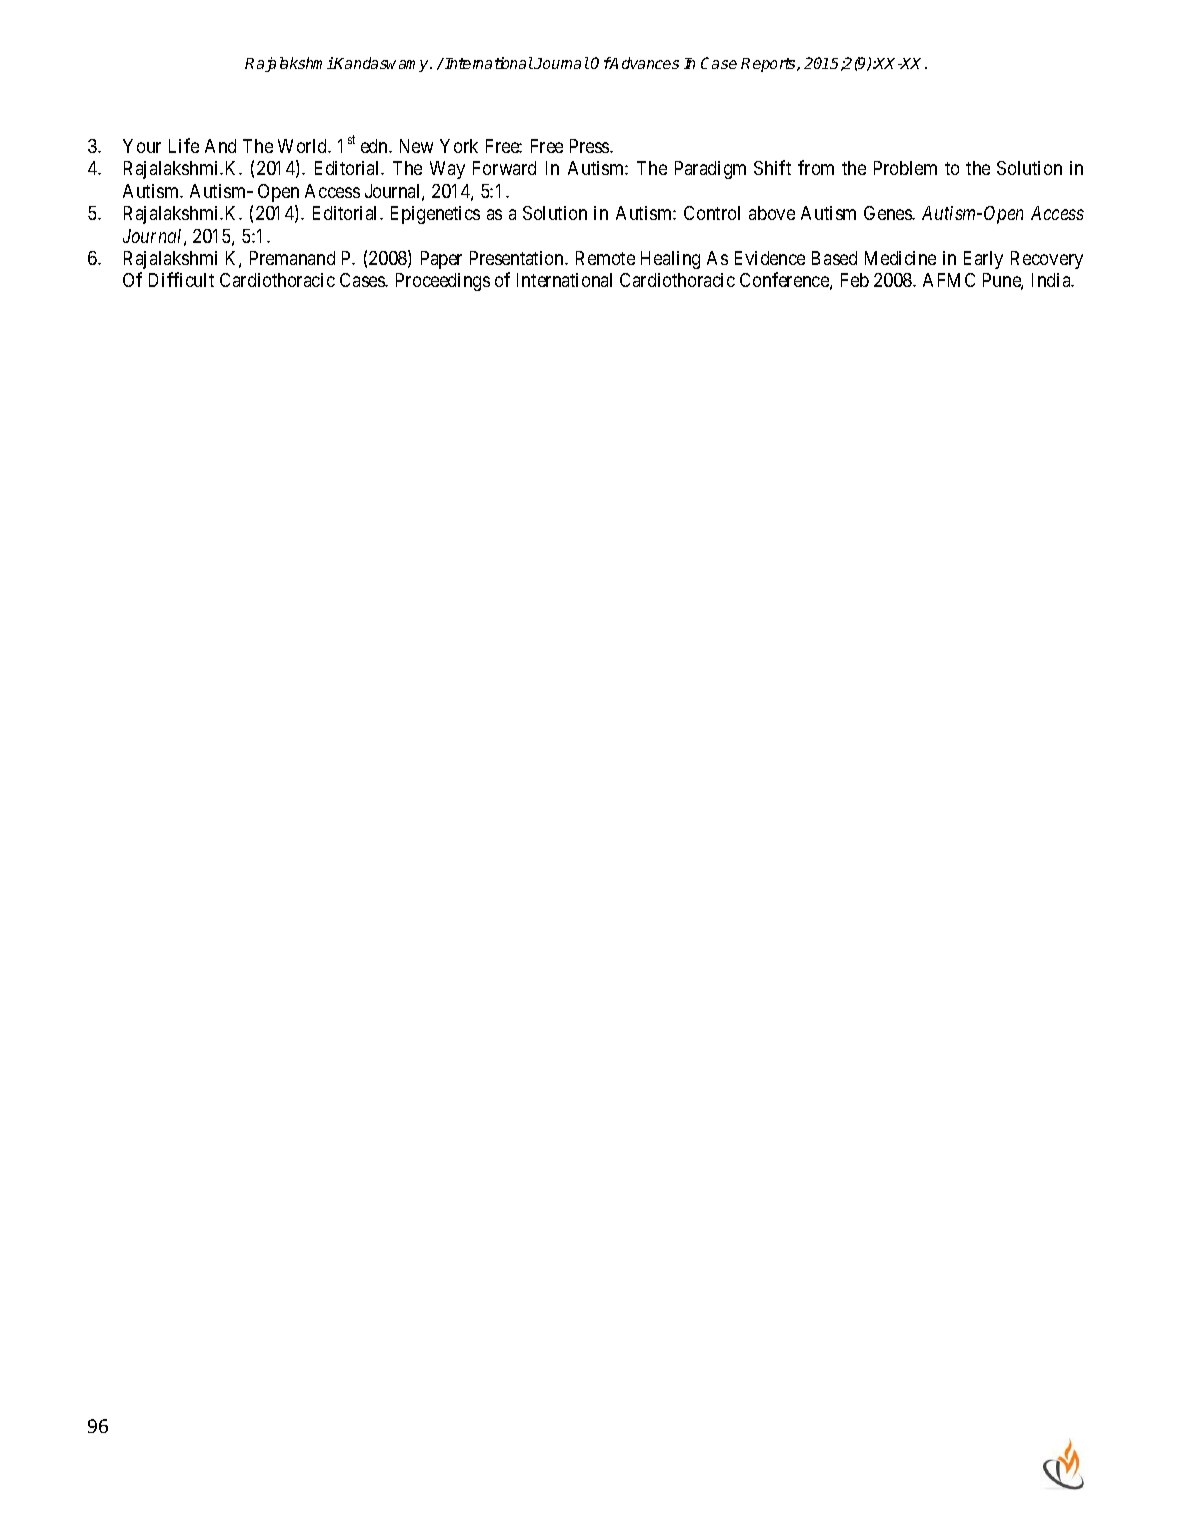 Image resolution: width=1189 pixels, height=1539 pixels. Describe the element at coordinates (459, 146) in the page. I see `York` at that location.
